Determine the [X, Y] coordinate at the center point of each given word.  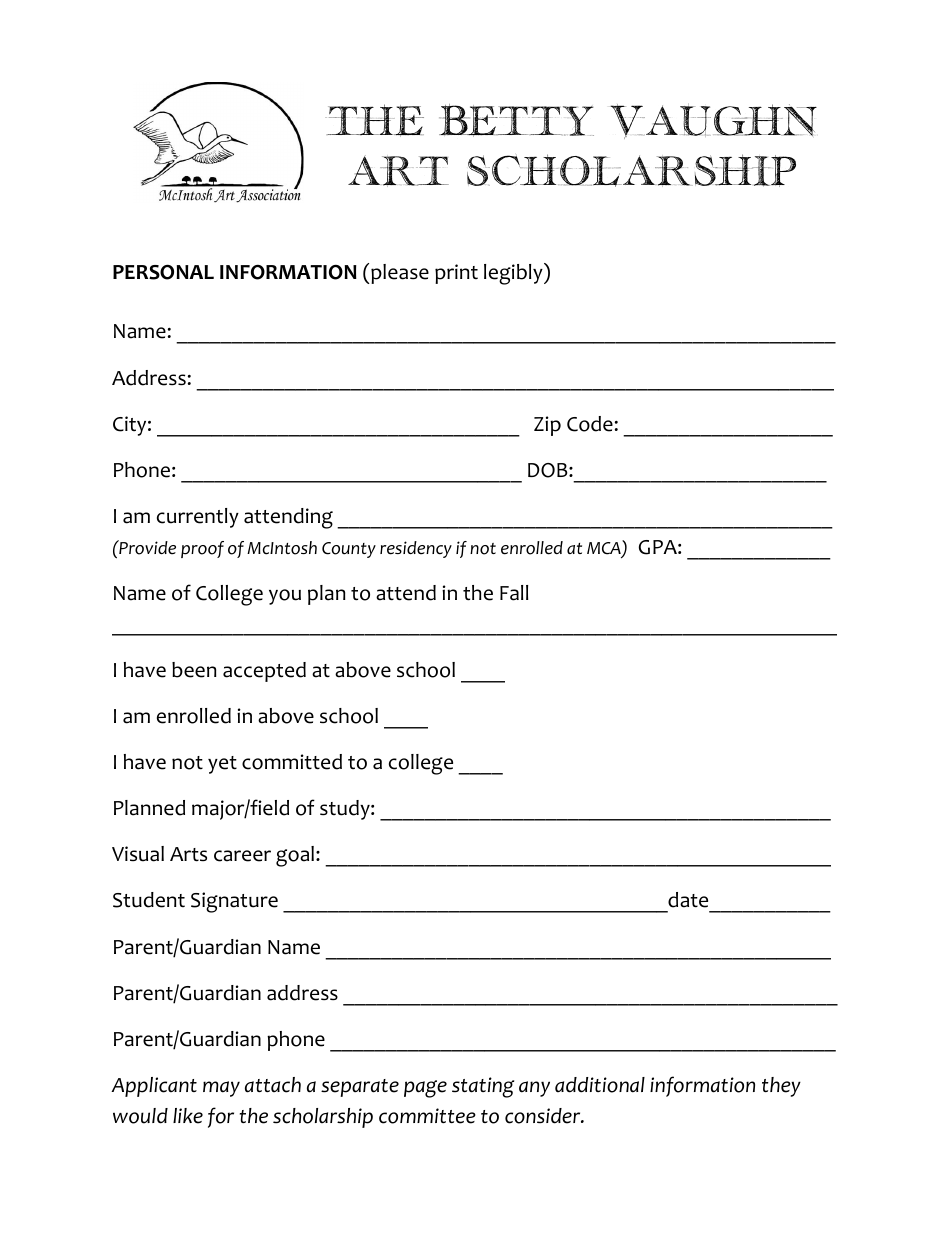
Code [590, 424]
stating [483, 1087]
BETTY [516, 120]
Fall [514, 593]
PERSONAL [163, 272]
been [194, 670]
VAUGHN [713, 121]
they [781, 1087]
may [221, 1089]
